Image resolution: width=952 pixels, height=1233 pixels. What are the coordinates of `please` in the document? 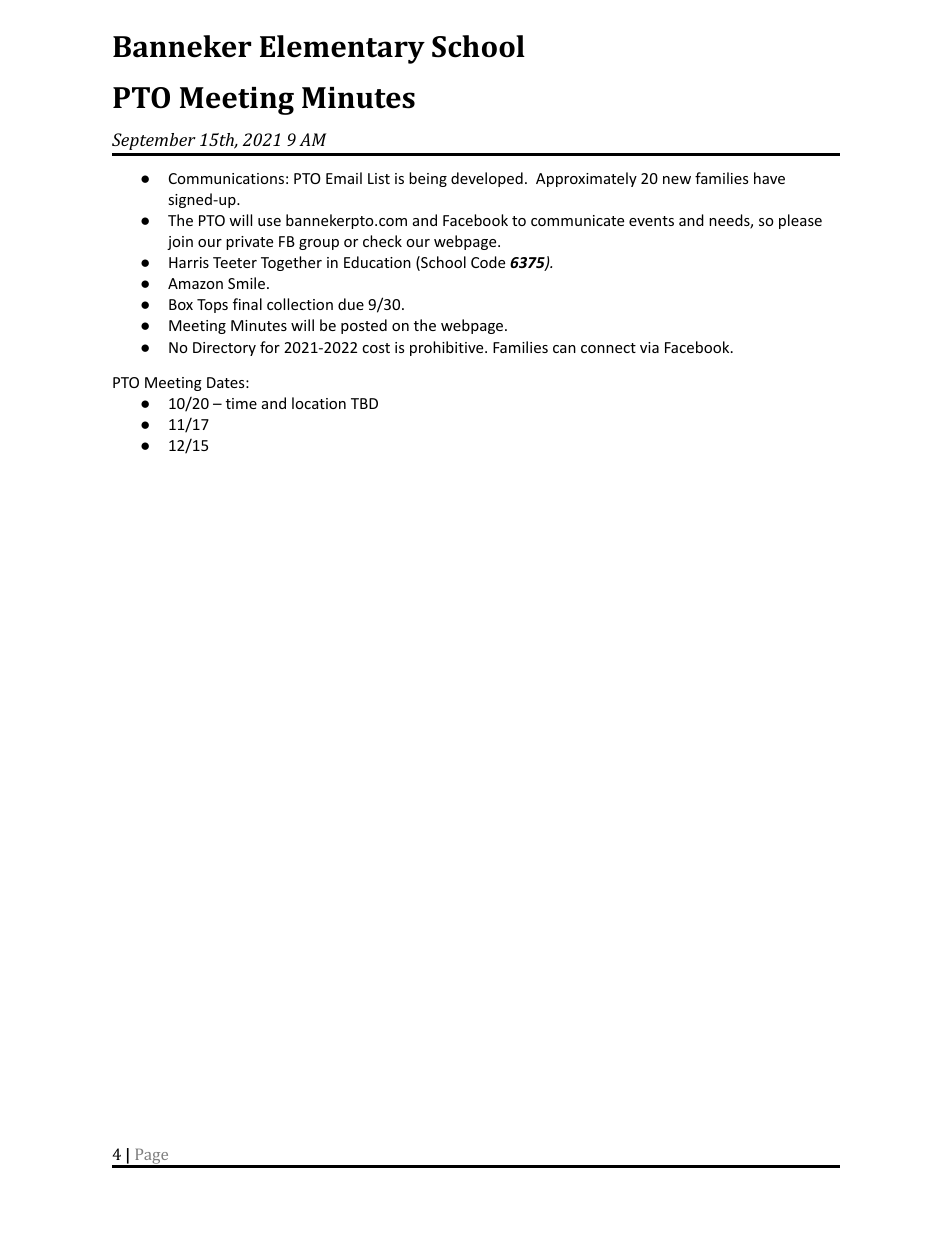 It's located at (800, 221).
